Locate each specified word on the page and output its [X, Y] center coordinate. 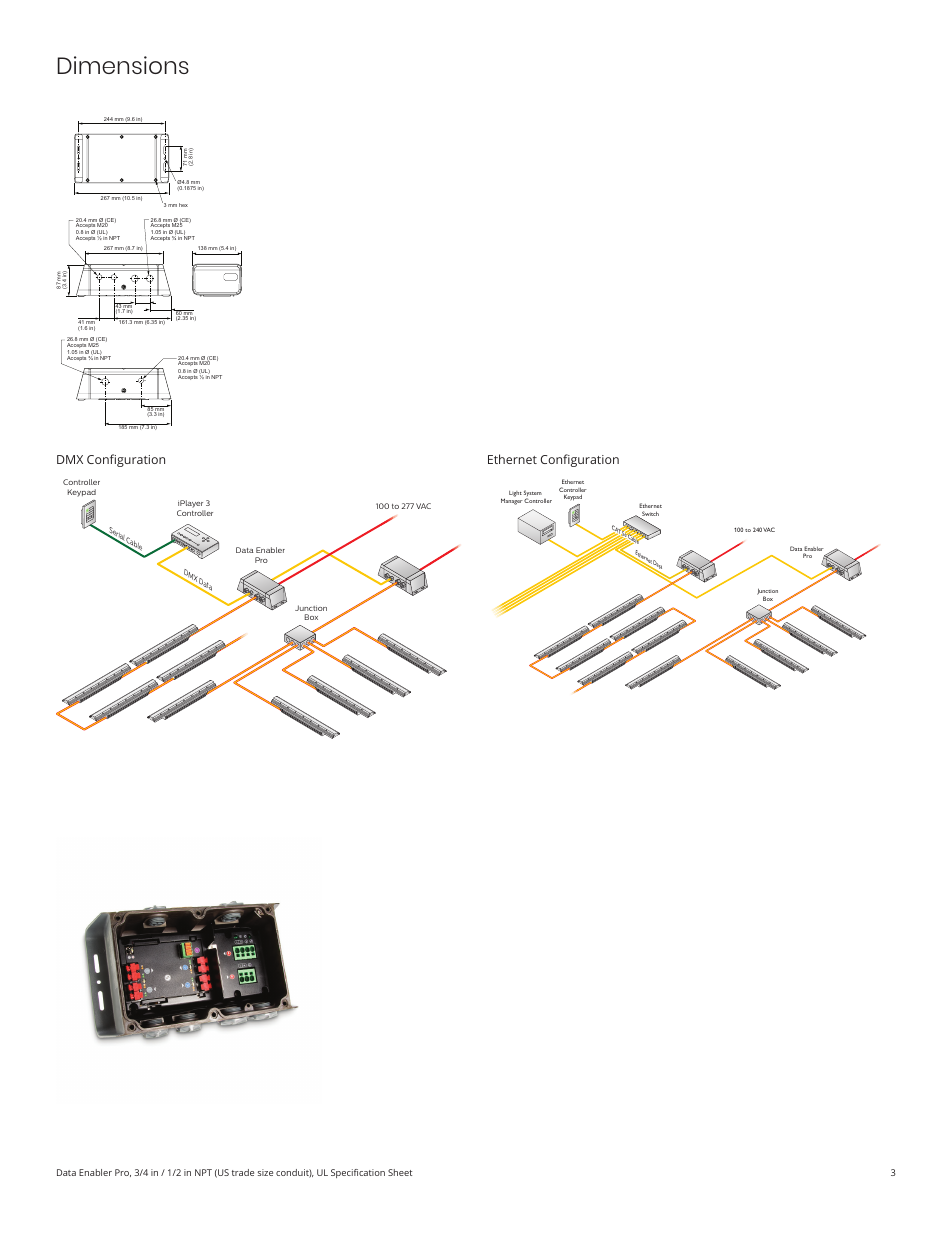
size [265, 1172]
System [533, 494]
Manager [512, 500]
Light [515, 494]
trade [243, 1172]
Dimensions [123, 65]
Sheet [400, 1172]
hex [183, 205]
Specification [358, 1173]
